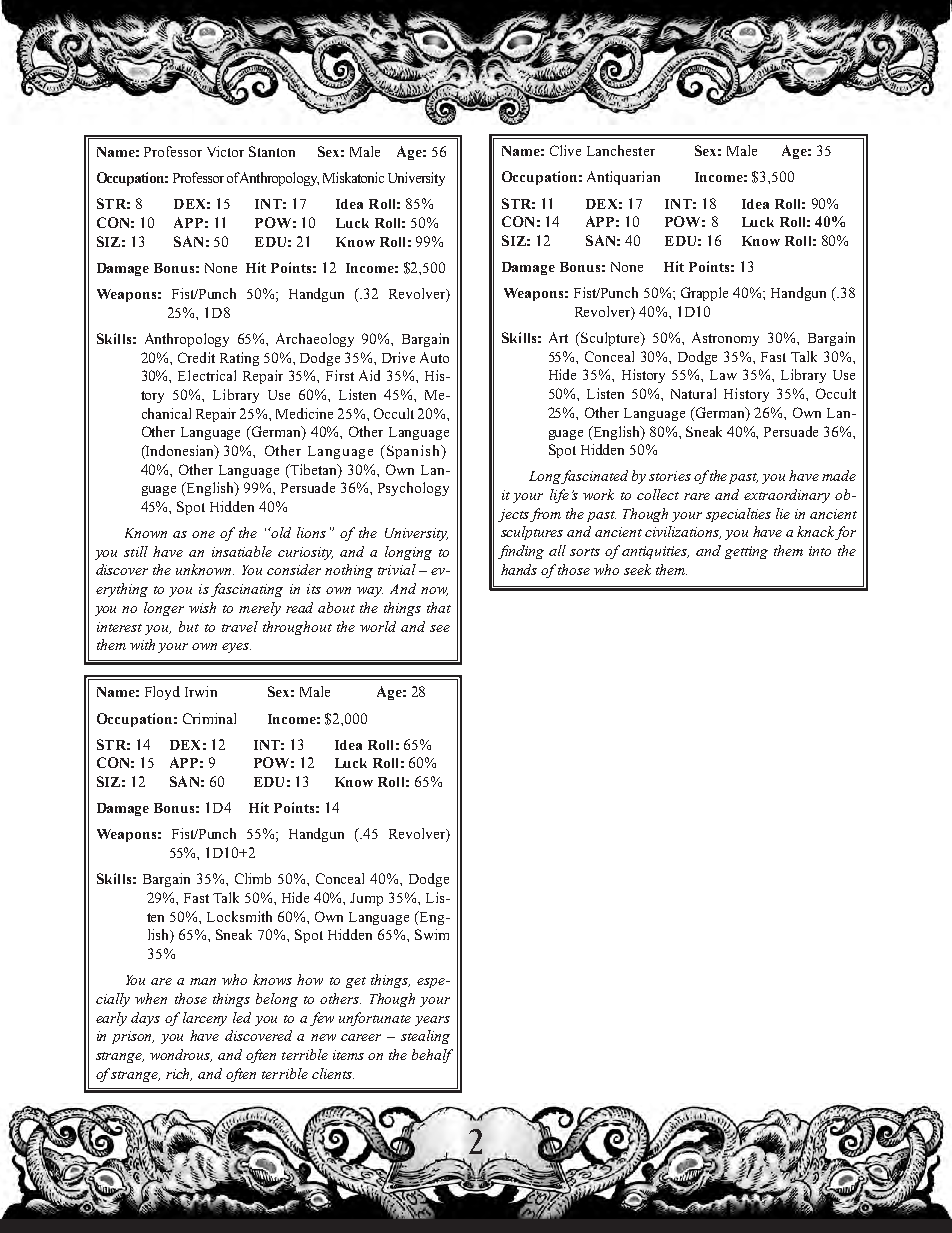  I want to click on wish, so click(202, 607).
